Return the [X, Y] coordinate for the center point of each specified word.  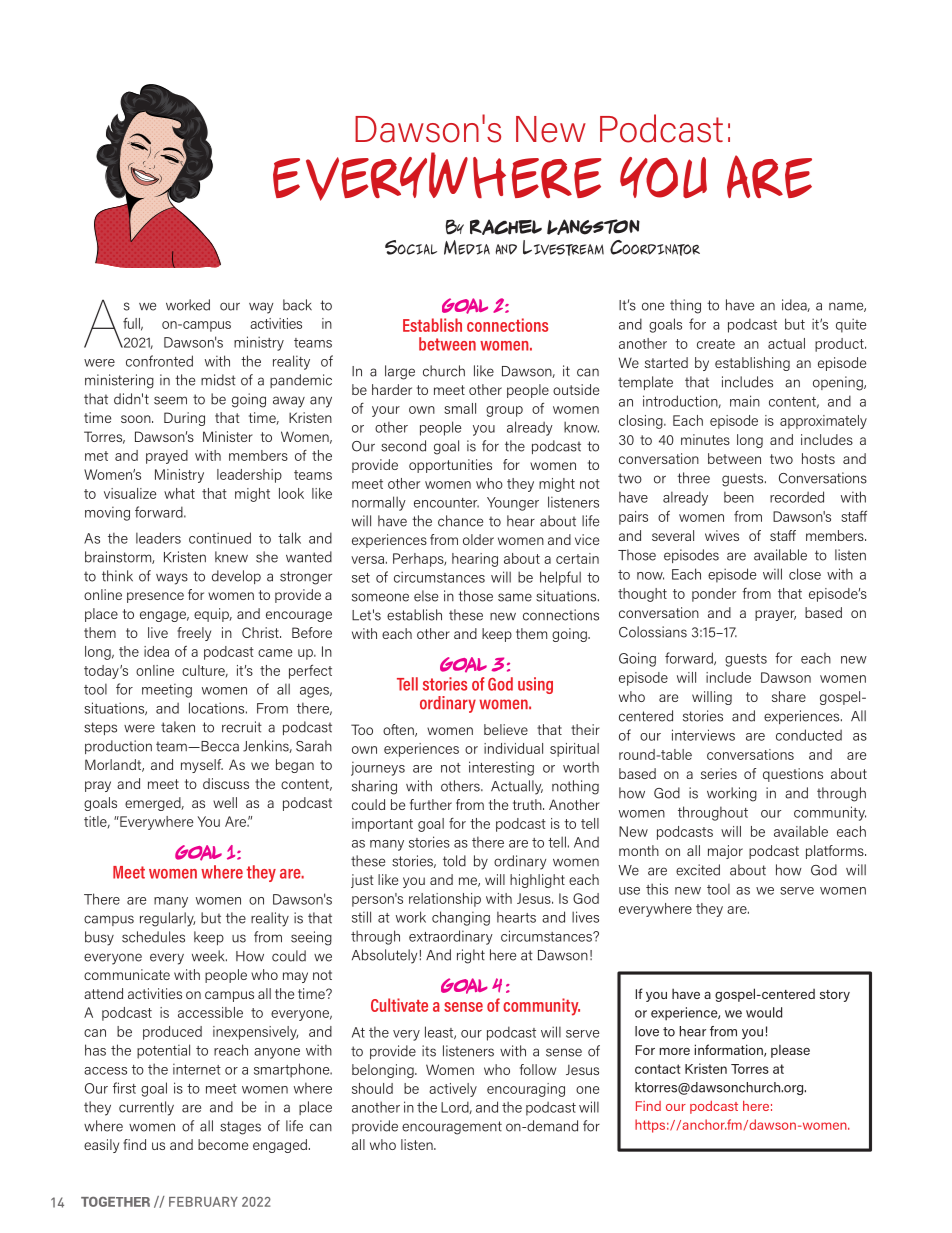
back [297, 305]
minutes [705, 439]
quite [851, 325]
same [515, 597]
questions [793, 775]
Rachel [506, 227]
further [431, 804]
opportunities [450, 466]
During [184, 419]
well [225, 802]
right [471, 956]
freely [194, 634]
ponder [714, 595]
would [764, 1012]
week [209, 956]
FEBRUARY [203, 1202]
